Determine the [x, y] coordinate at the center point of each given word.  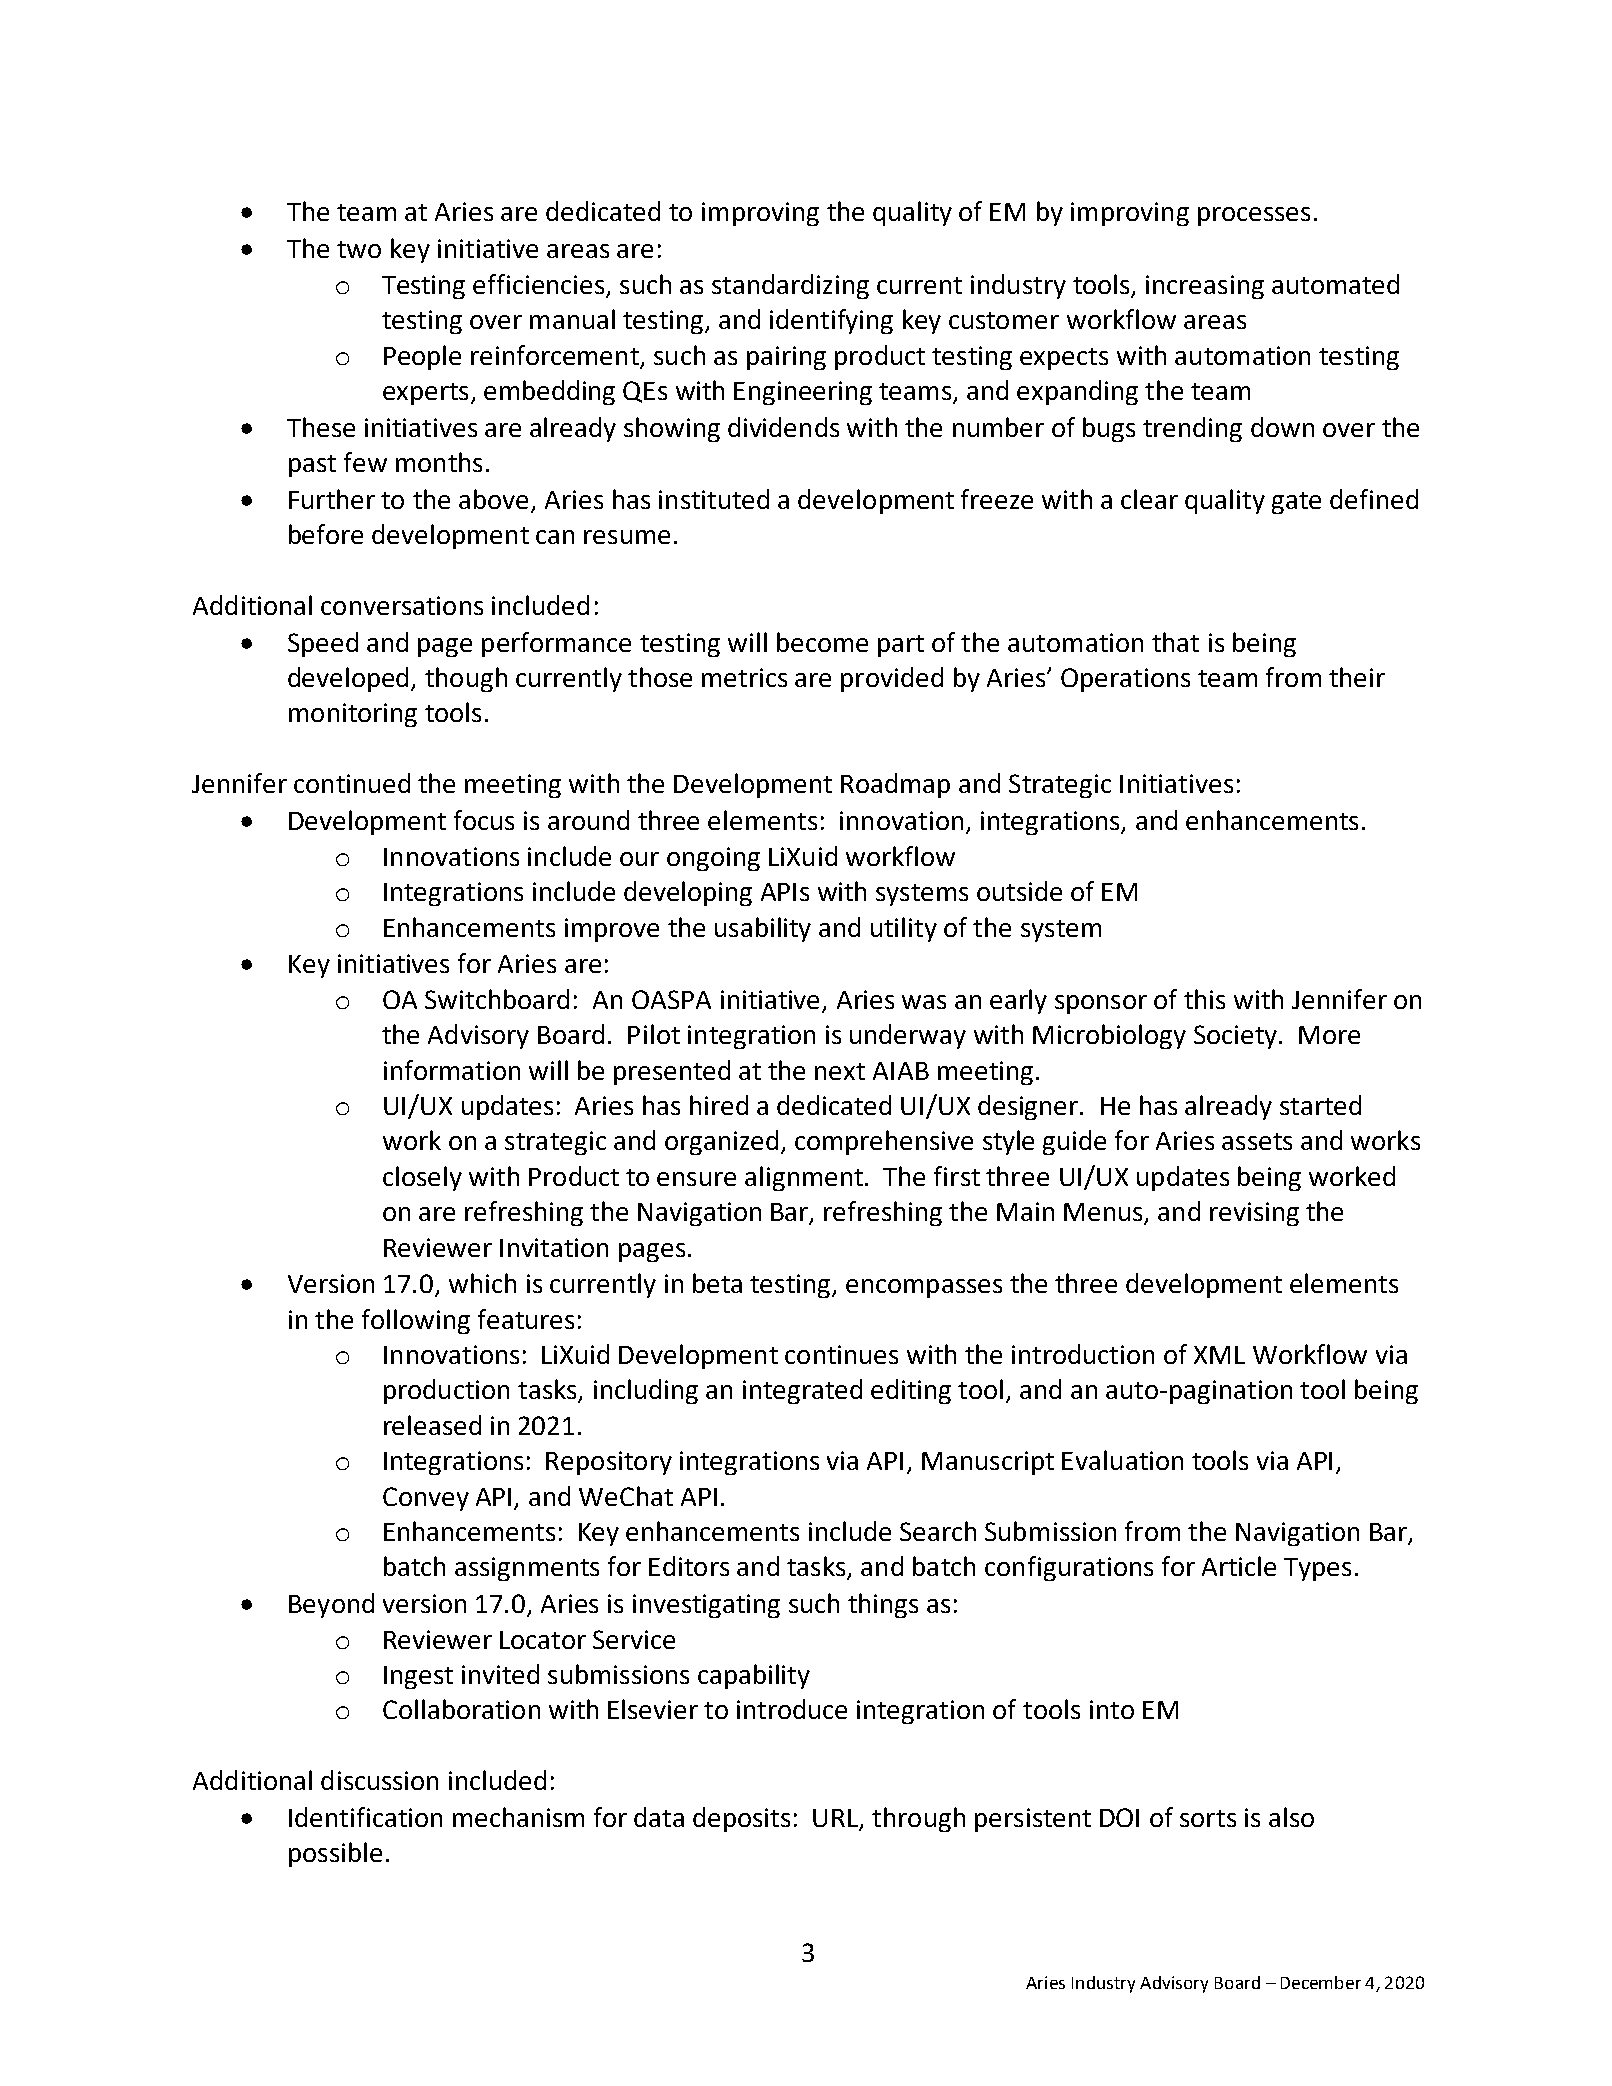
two [359, 249]
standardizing [790, 286]
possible [335, 1854]
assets [1257, 1141]
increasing [1205, 287]
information [452, 1070]
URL [837, 1819]
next [840, 1071]
